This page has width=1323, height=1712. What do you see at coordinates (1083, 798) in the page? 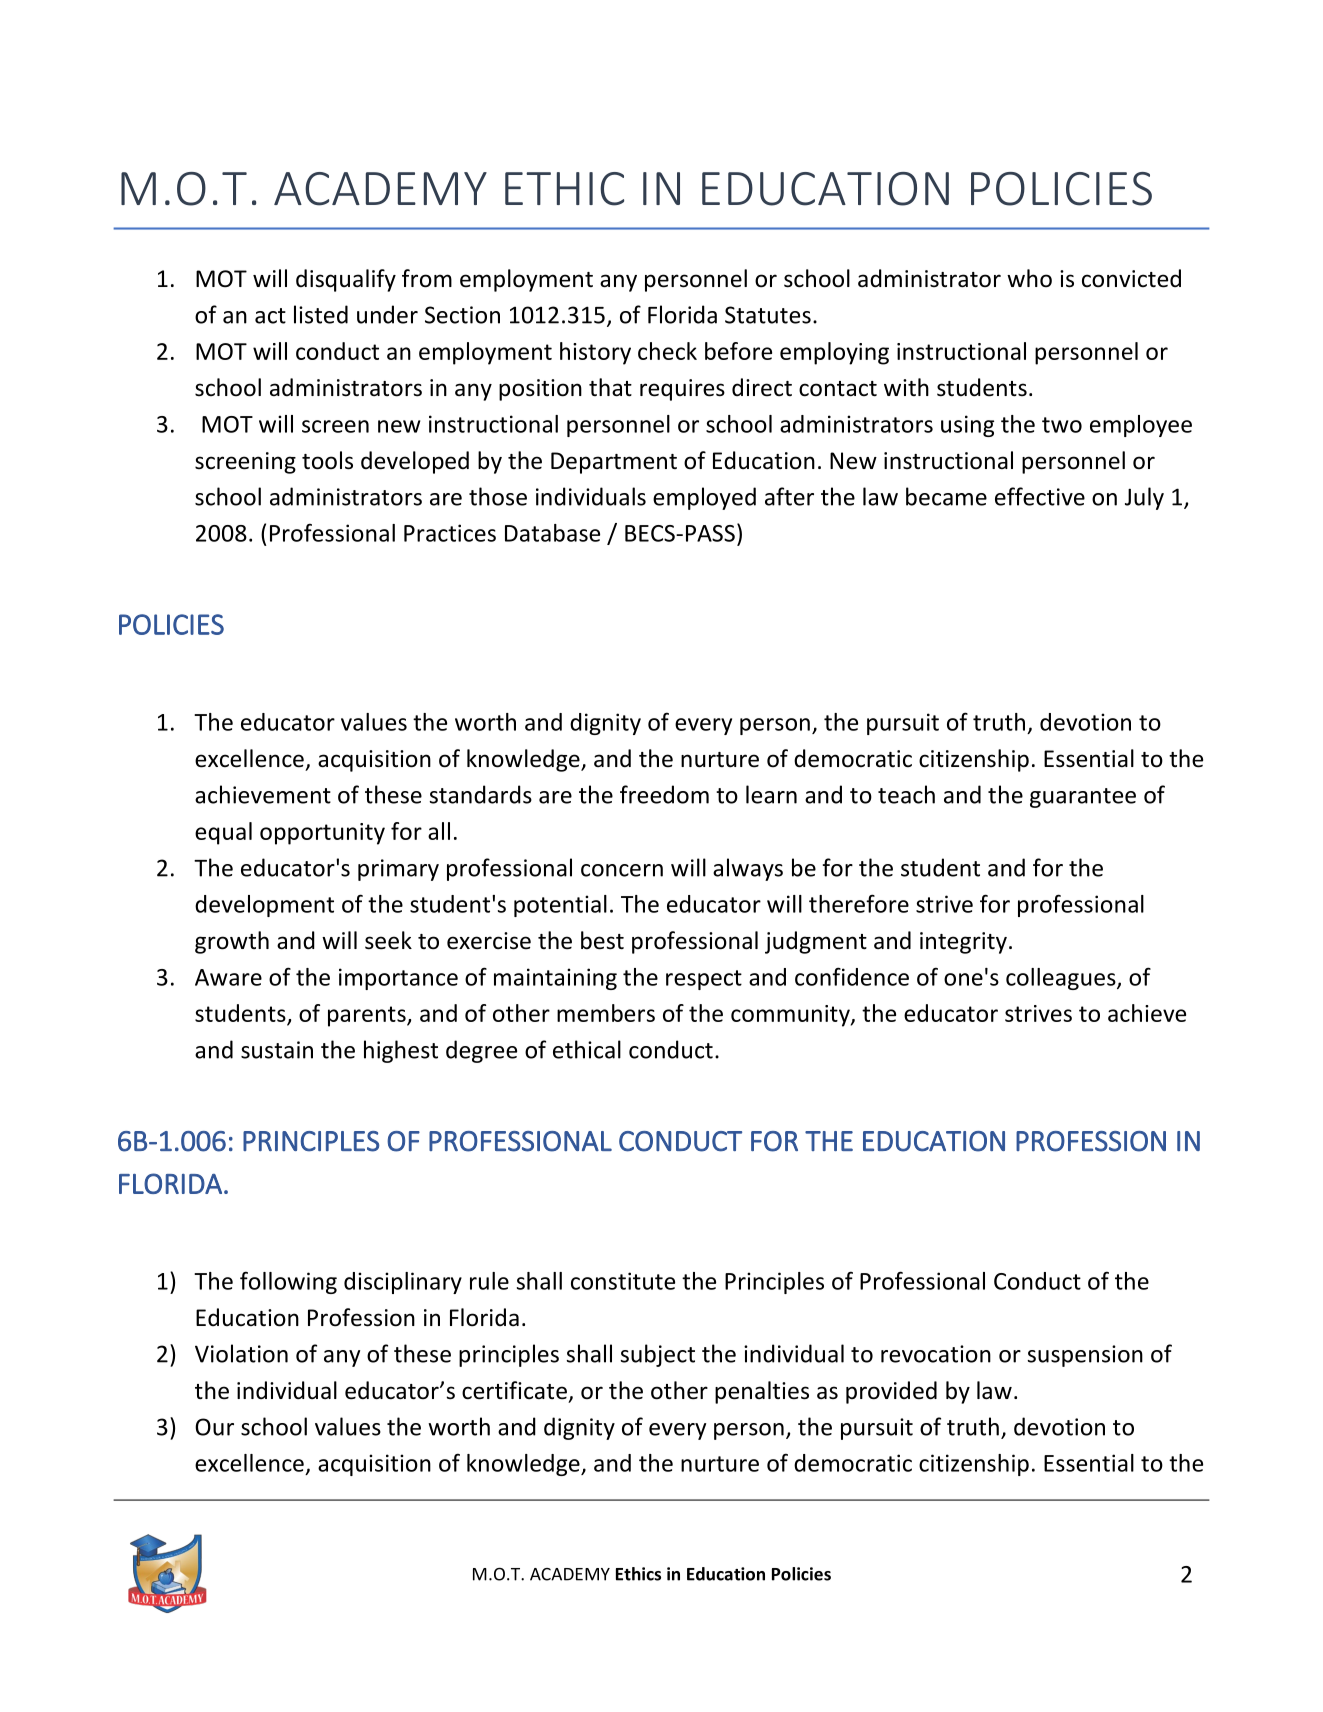
I see `guarantee` at bounding box center [1083, 798].
